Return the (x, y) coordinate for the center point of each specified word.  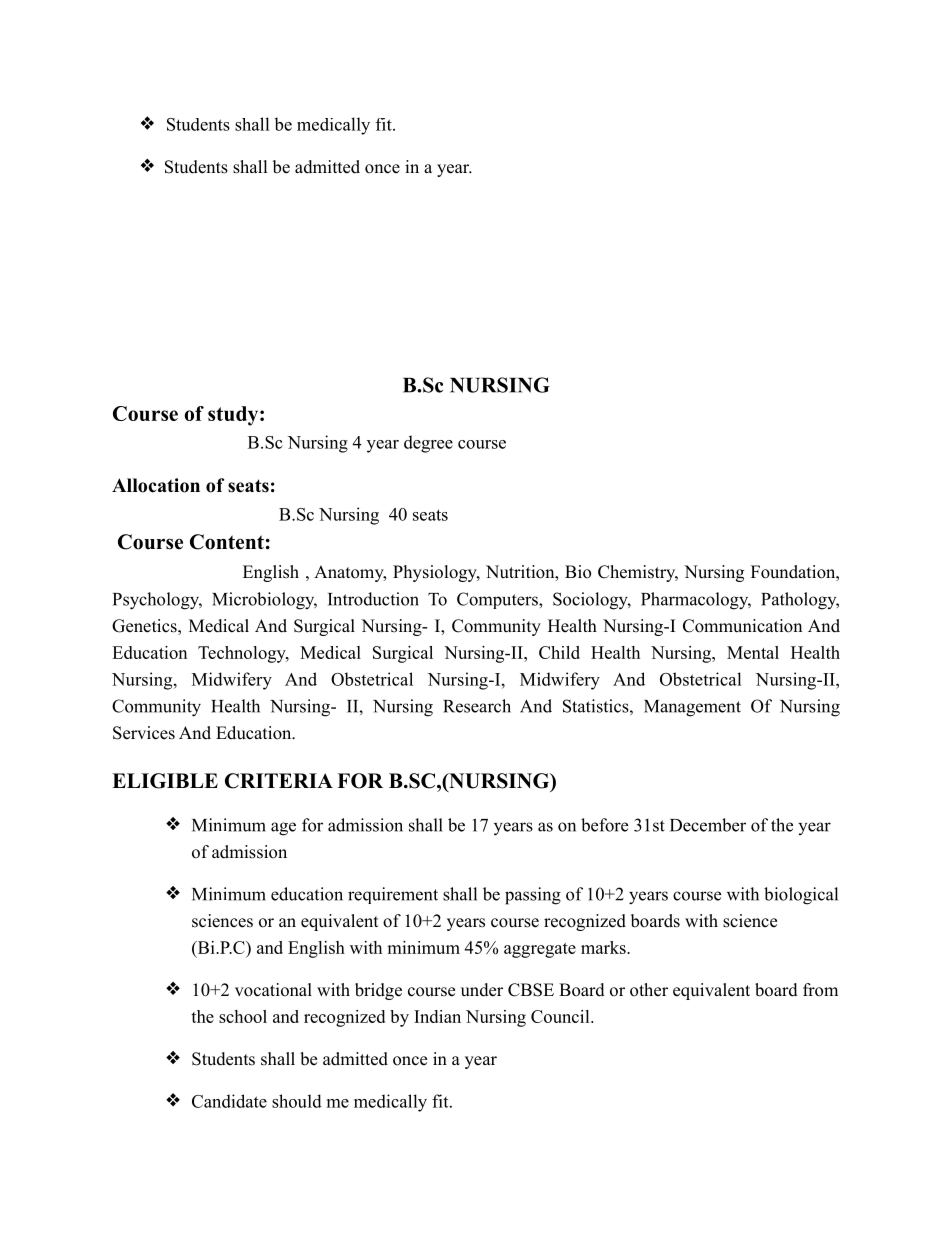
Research (477, 706)
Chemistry (638, 573)
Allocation (156, 485)
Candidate (229, 1101)
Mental (753, 652)
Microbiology (264, 601)
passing (533, 896)
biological (801, 896)
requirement (393, 895)
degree (428, 444)
